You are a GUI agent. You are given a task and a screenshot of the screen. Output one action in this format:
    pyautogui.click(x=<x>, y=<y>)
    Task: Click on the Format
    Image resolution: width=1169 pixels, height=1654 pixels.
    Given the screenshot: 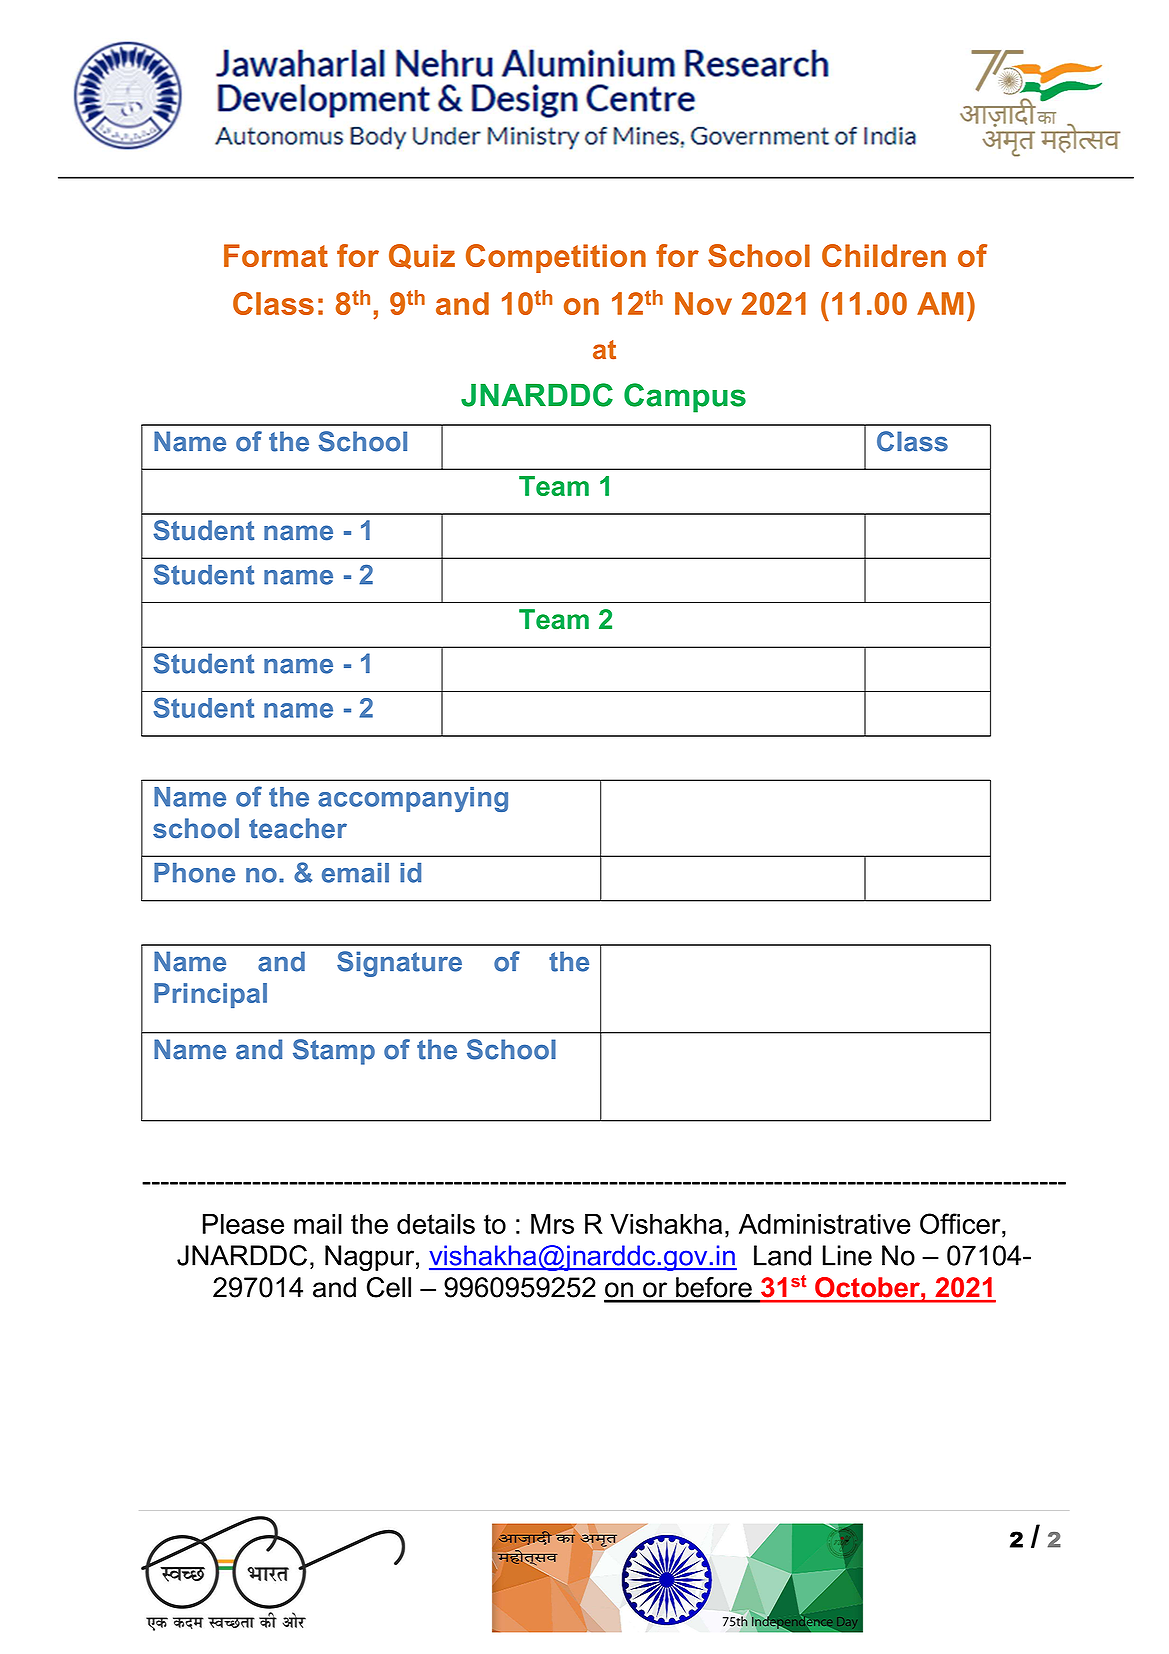 What is the action you would take?
    pyautogui.click(x=276, y=255)
